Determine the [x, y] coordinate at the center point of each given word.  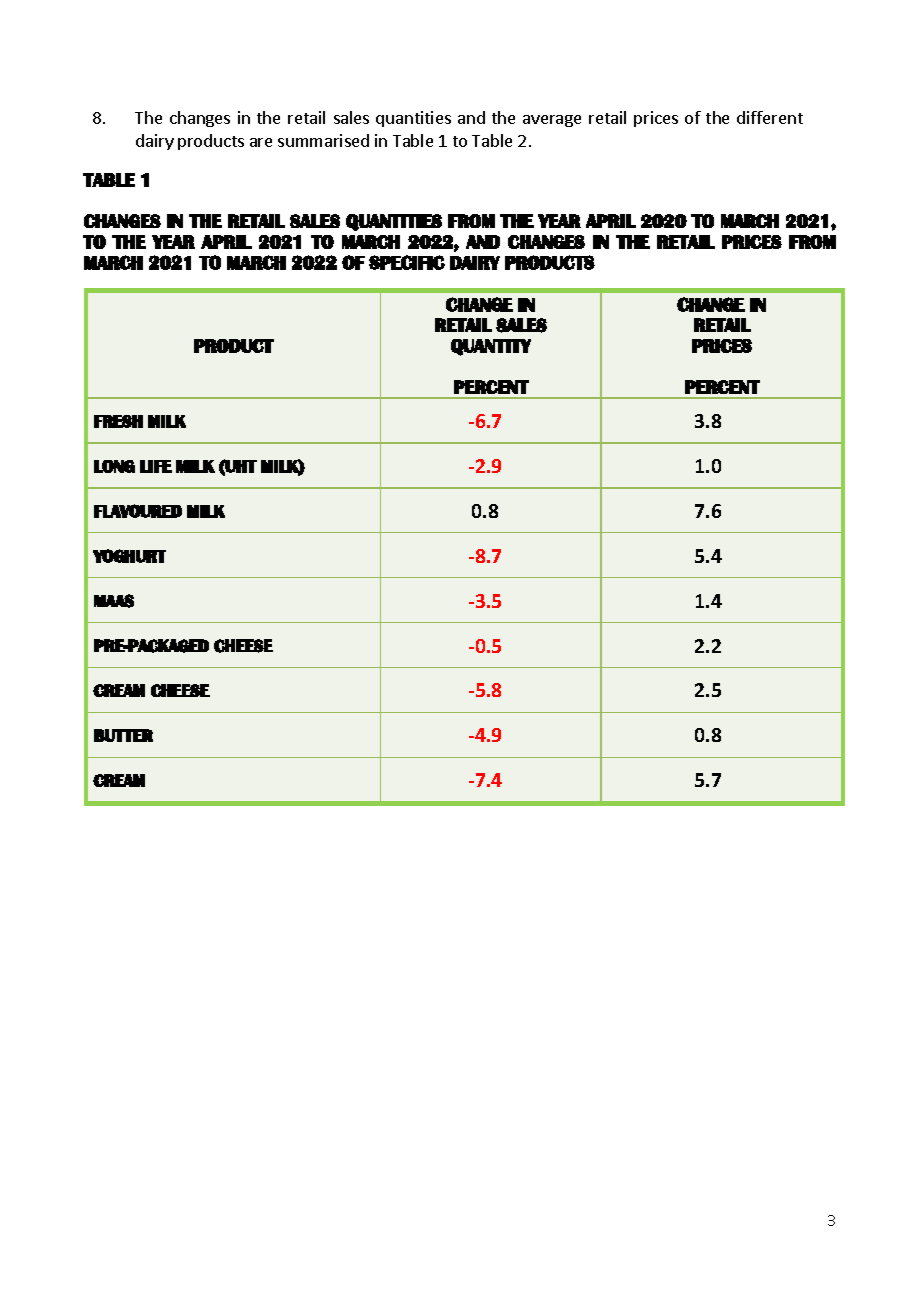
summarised [323, 140]
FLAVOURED [138, 511]
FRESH [118, 421]
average [552, 121]
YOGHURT [129, 556]
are [261, 142]
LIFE [156, 466]
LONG [114, 466]
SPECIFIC [407, 262]
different [770, 117]
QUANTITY [491, 347]
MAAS [114, 601]
